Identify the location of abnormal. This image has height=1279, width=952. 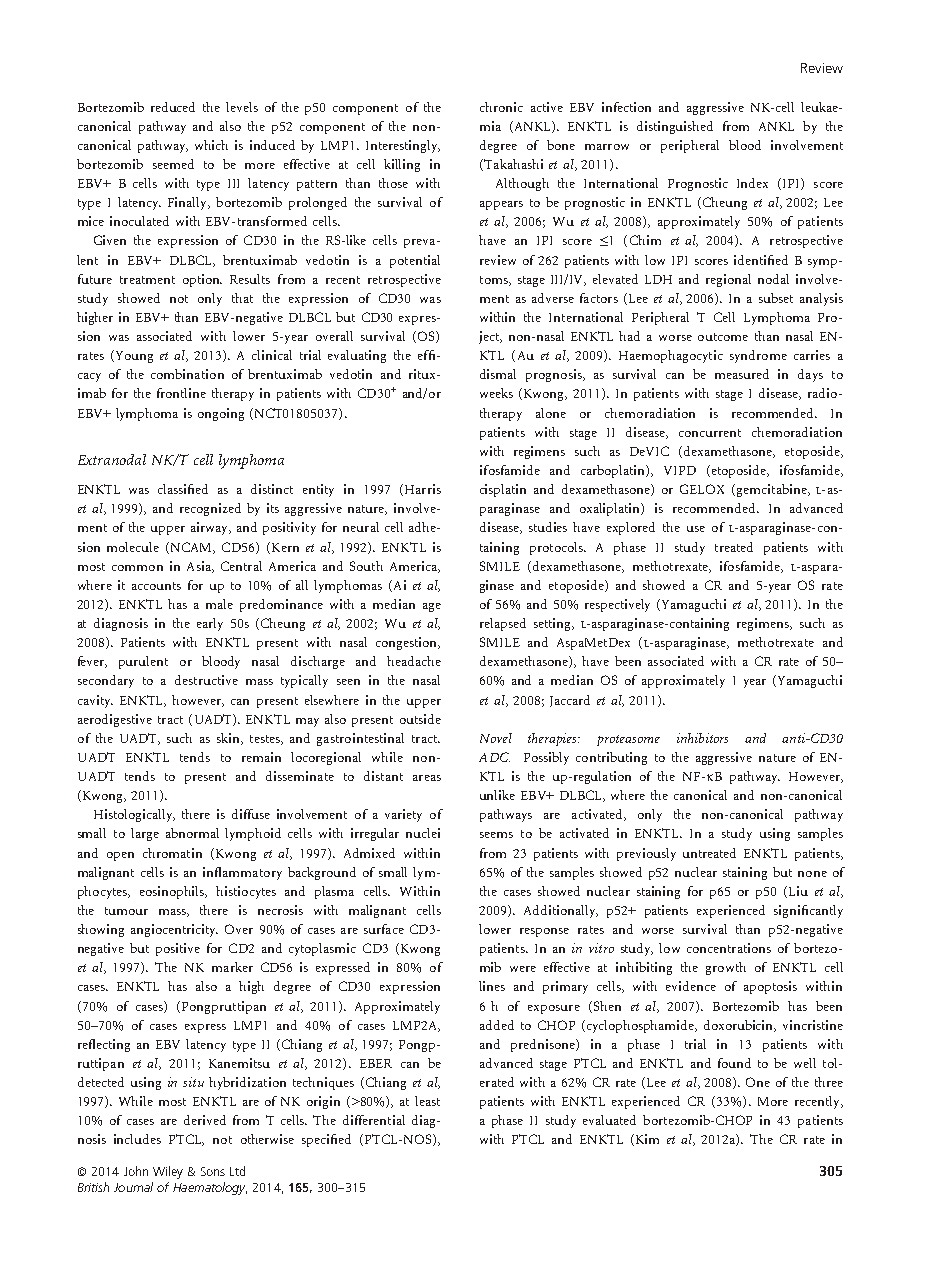
(192, 833).
